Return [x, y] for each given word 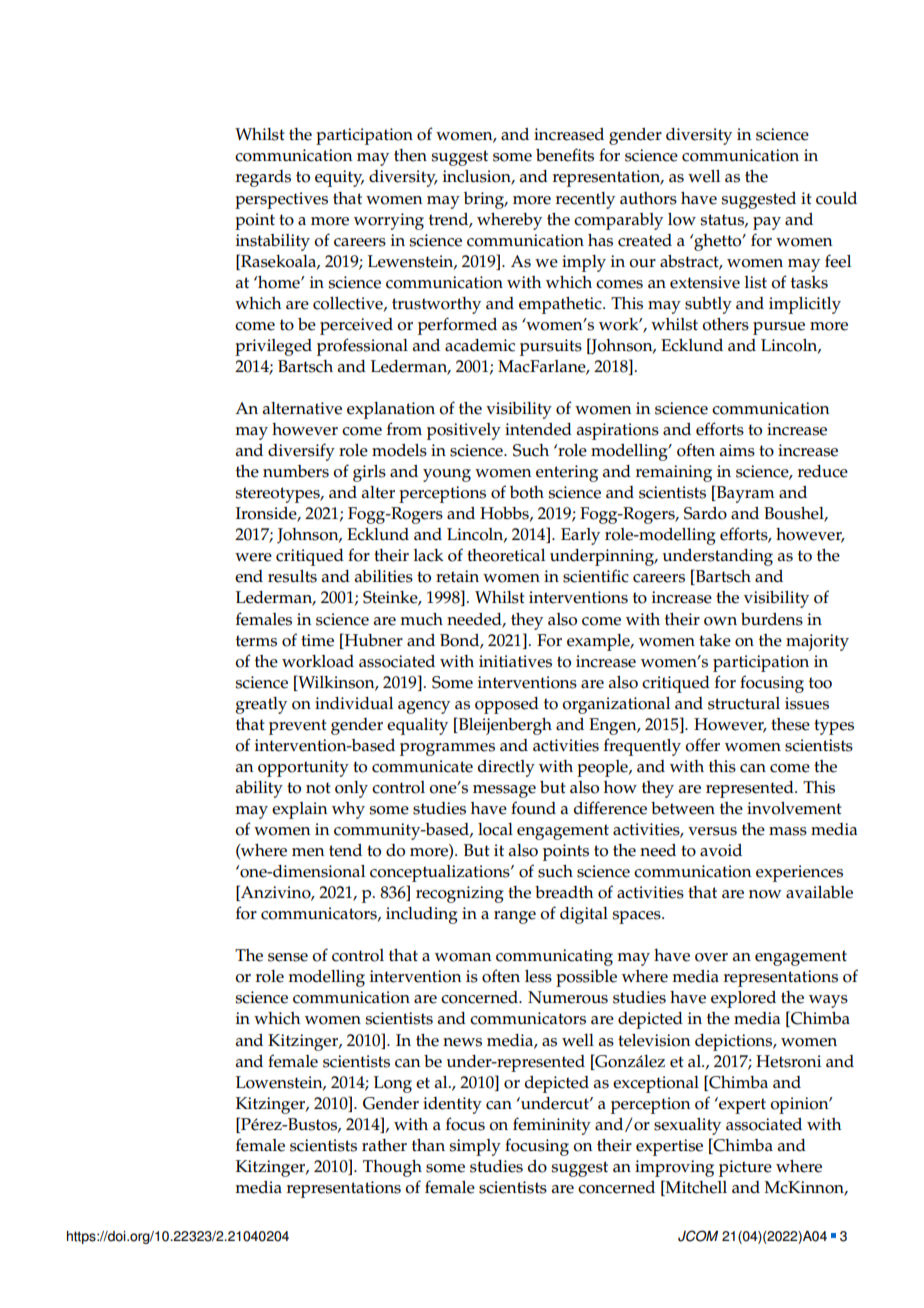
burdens [772, 619]
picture [745, 1168]
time [317, 640]
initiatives [515, 661]
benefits [565, 155]
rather [384, 1145]
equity [339, 178]
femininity [552, 1126]
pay [767, 223]
